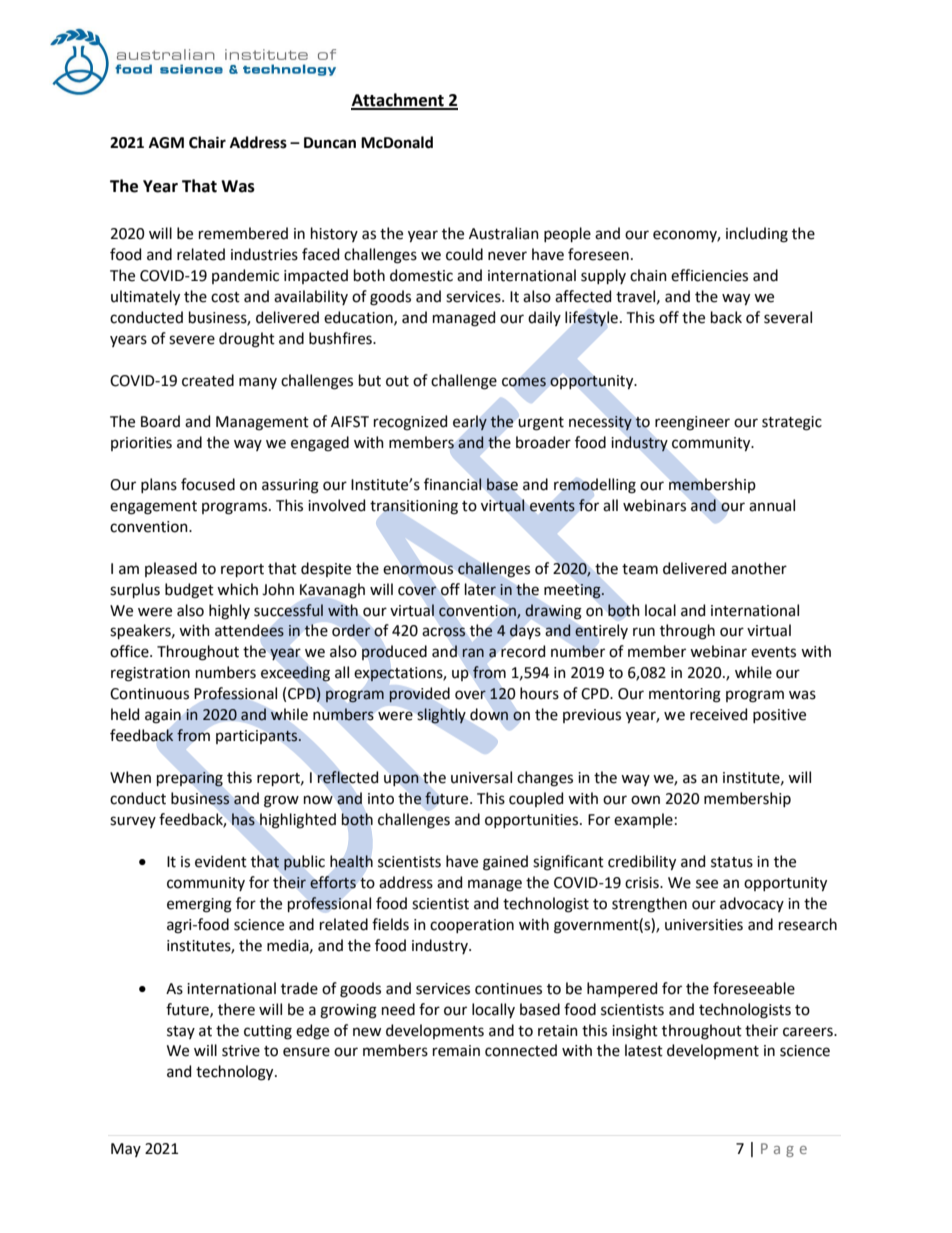 The height and width of the image is (1233, 952). Describe the element at coordinates (453, 484) in the image. I see `financial` at that location.
